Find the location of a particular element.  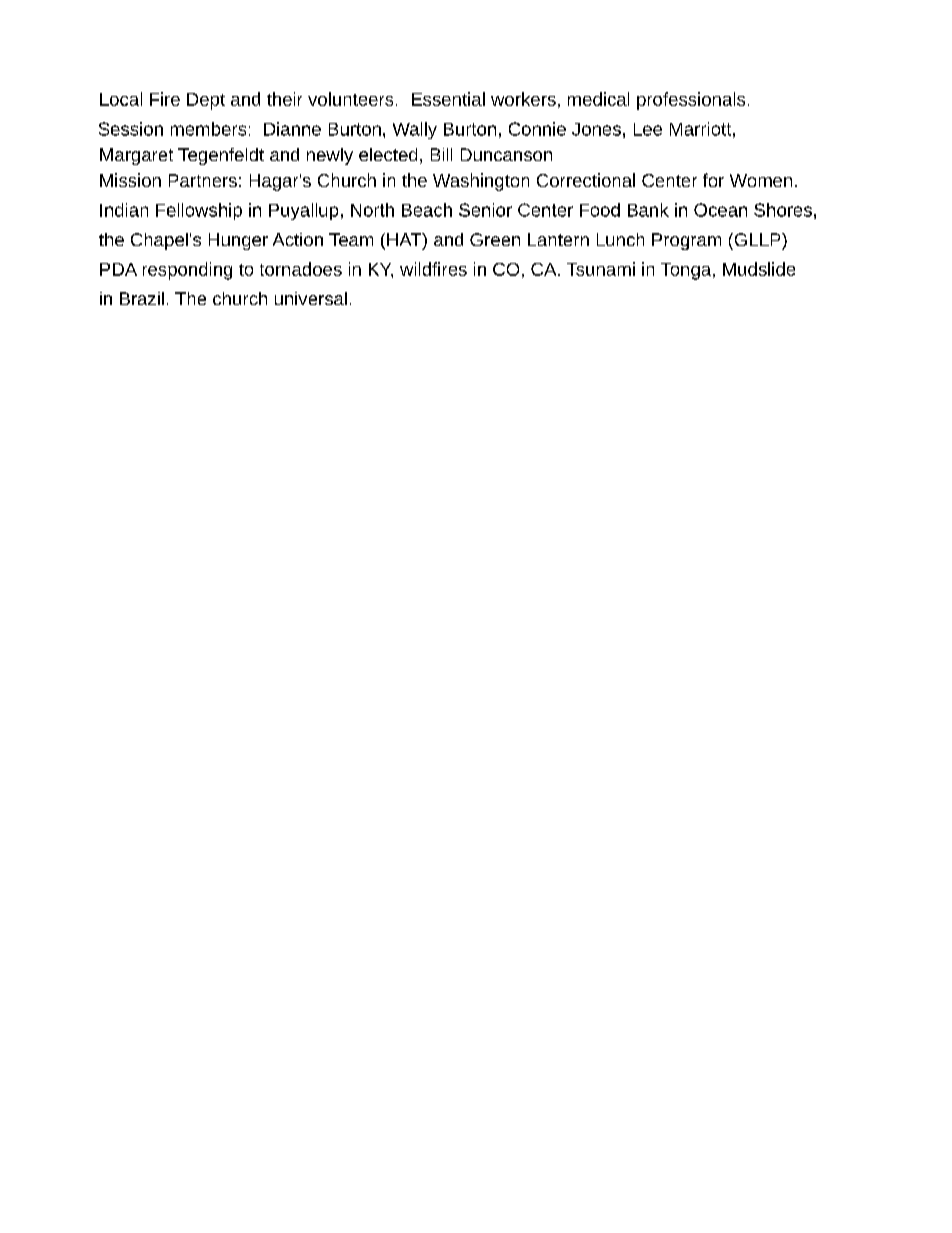

Green is located at coordinates (495, 239).
